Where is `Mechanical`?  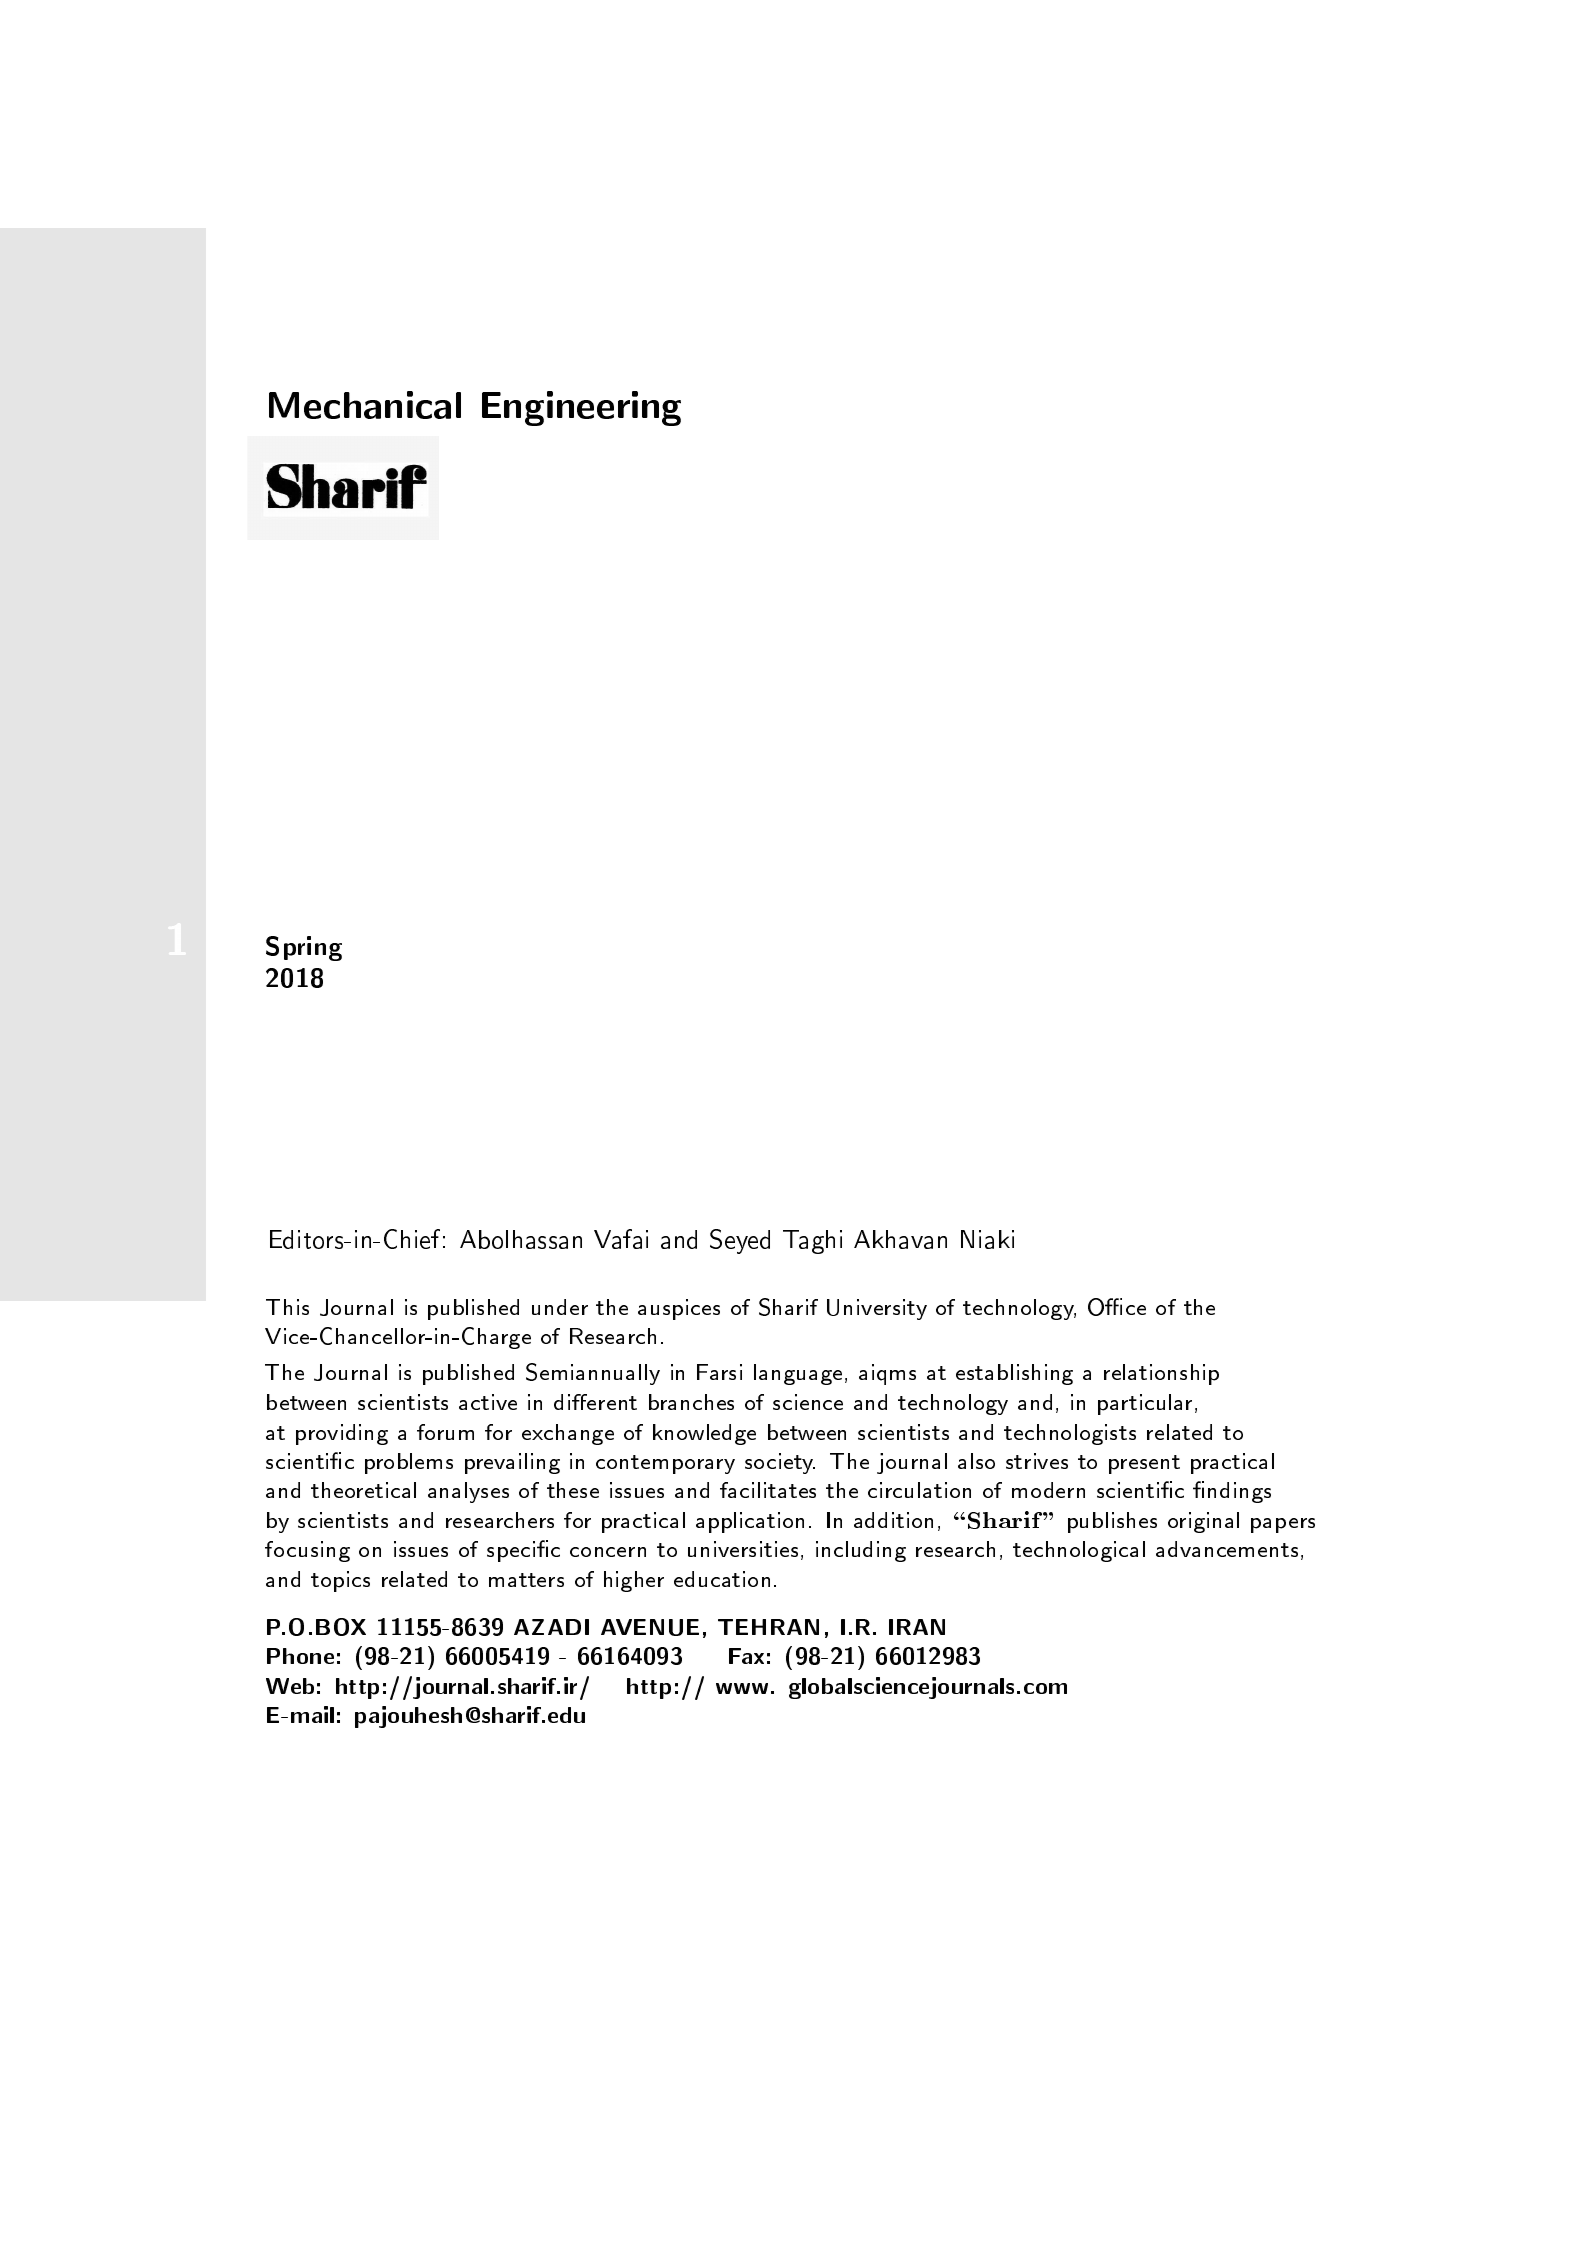 Mechanical is located at coordinates (365, 405).
